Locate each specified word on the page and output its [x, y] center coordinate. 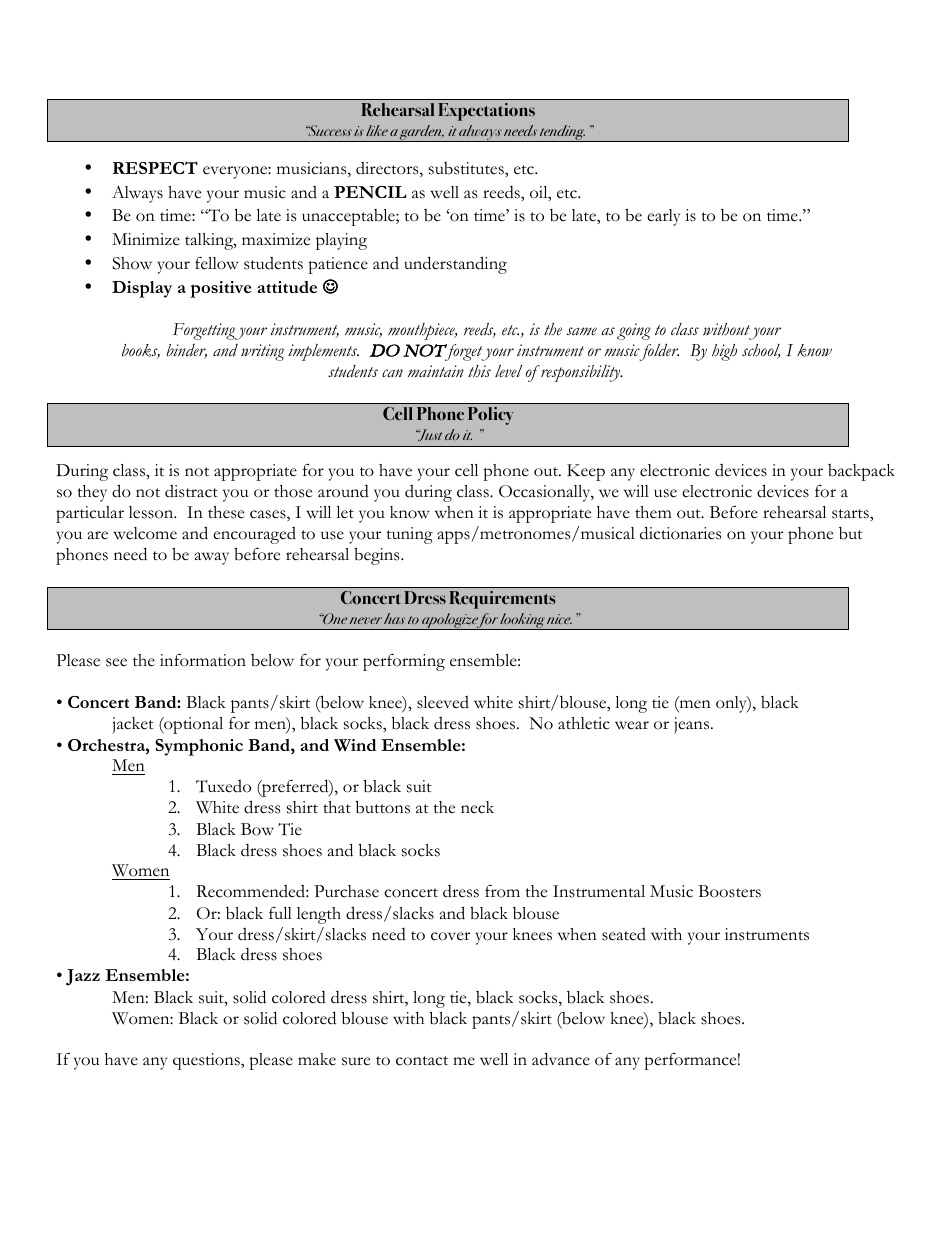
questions [207, 1061]
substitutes [467, 168]
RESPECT [155, 167]
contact [422, 1061]
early [663, 217]
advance [561, 1059]
